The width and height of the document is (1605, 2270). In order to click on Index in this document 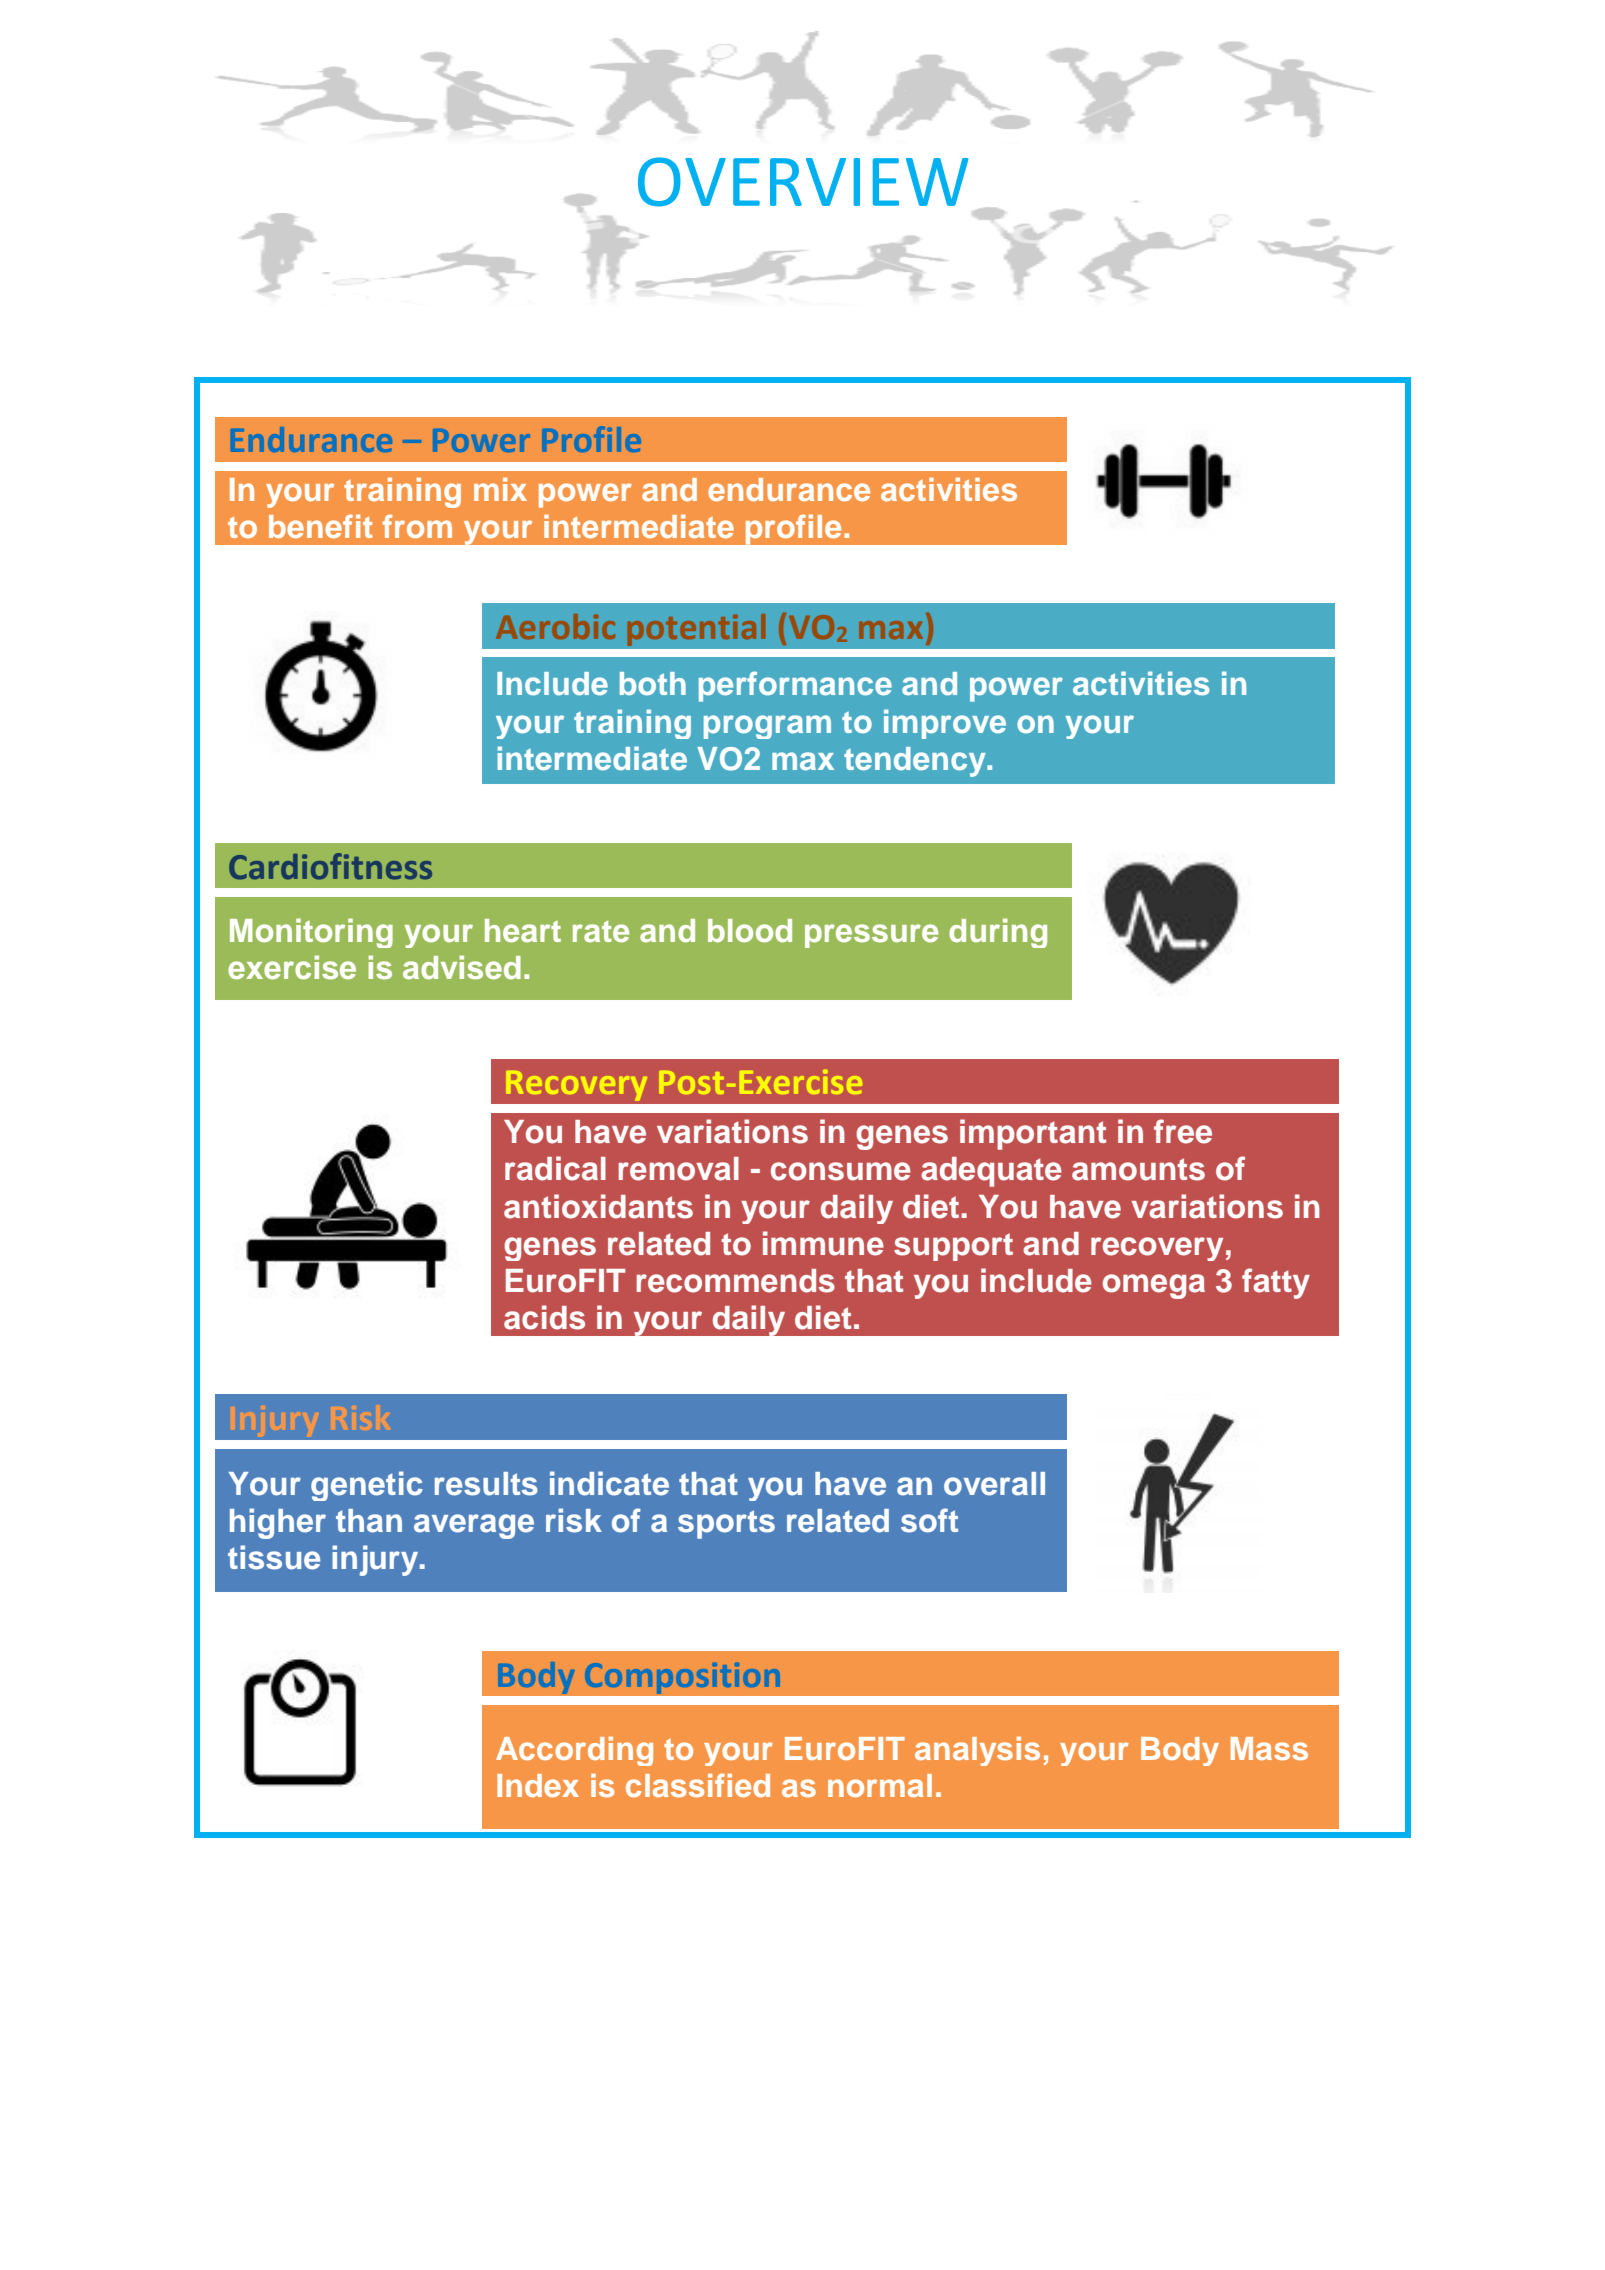, I will do `click(538, 1785)`.
